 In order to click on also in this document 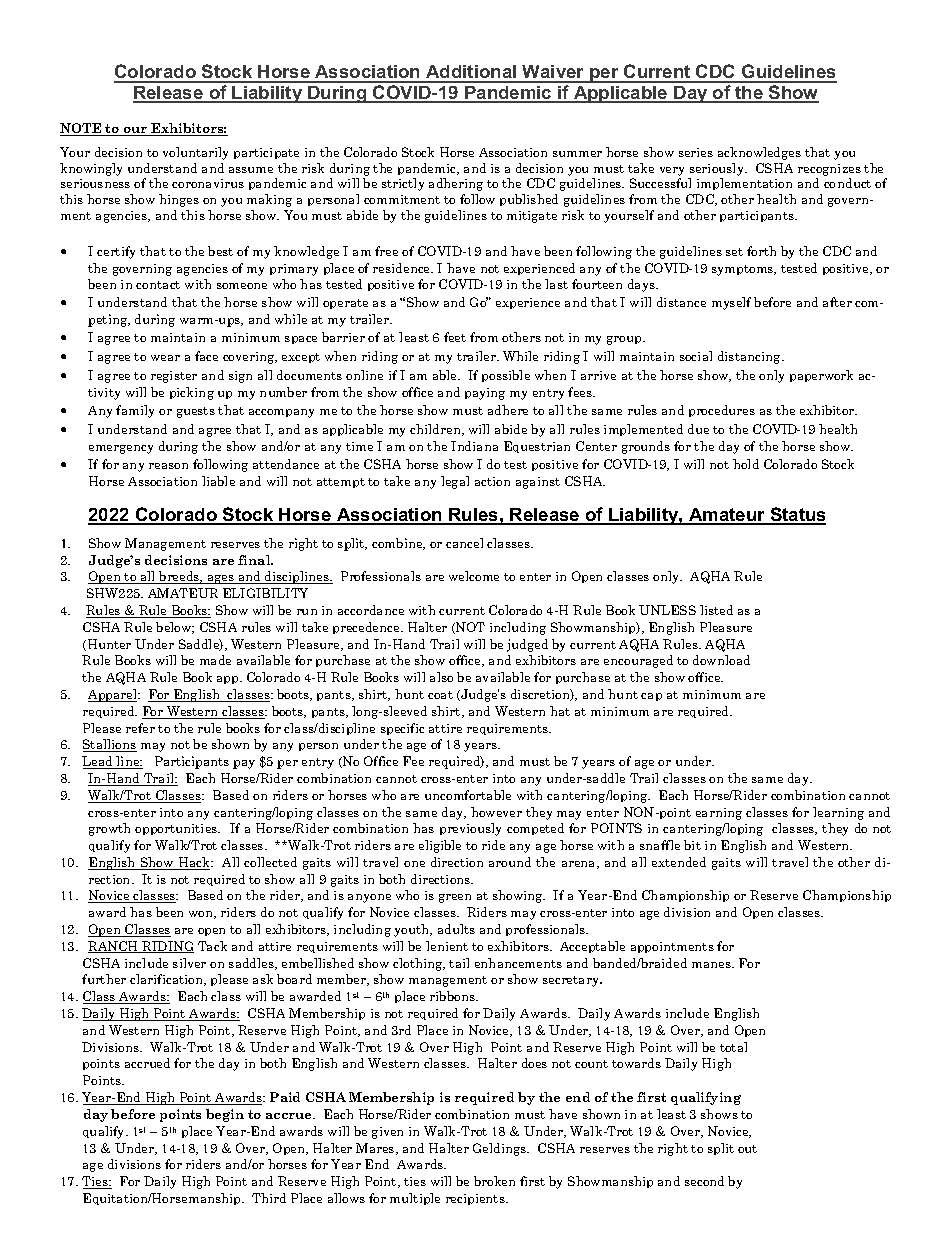, I will do `click(441, 677)`.
